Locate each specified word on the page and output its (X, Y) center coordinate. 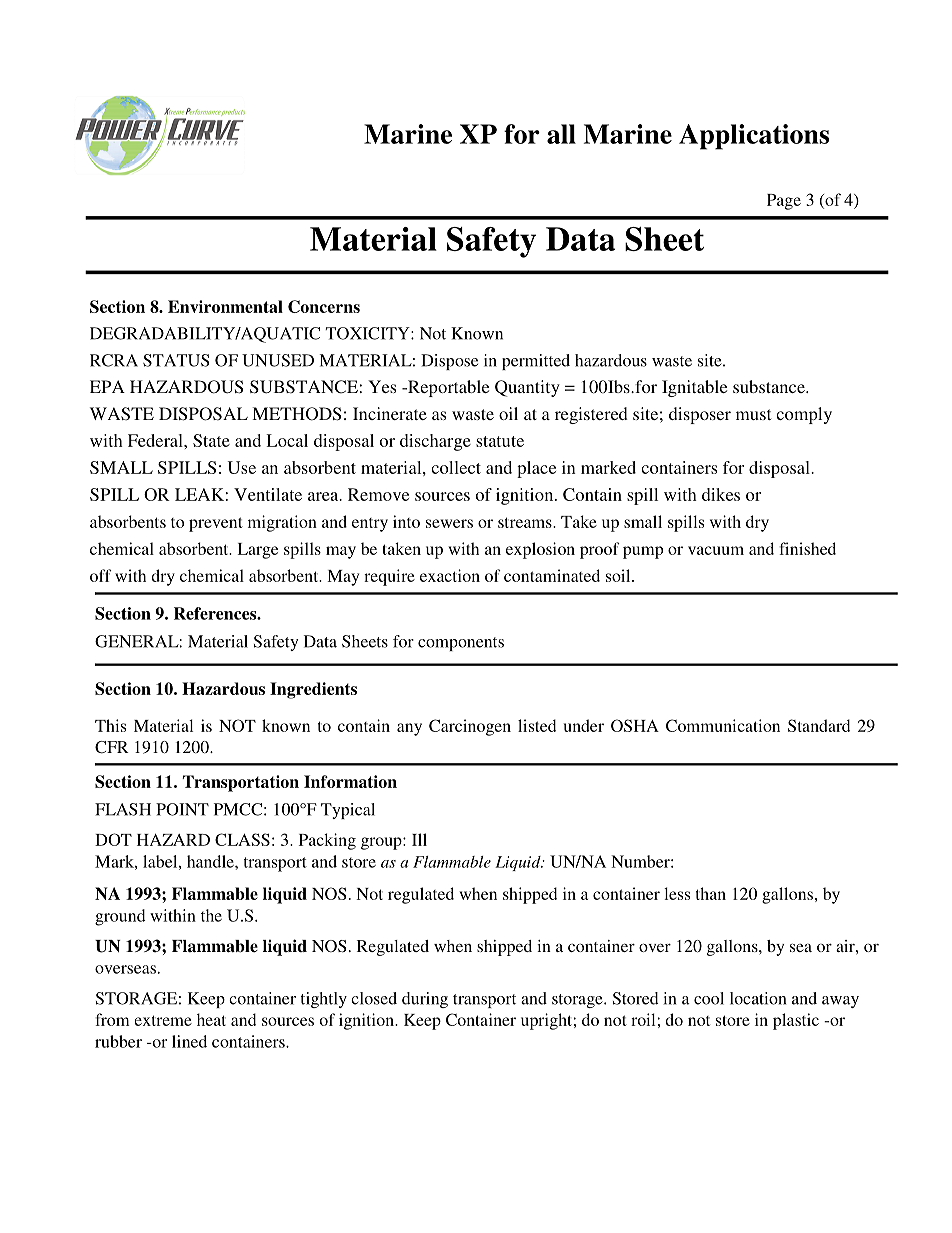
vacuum (716, 550)
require (389, 577)
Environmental (225, 306)
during (425, 1000)
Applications (754, 137)
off (101, 575)
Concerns (324, 306)
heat (211, 1019)
